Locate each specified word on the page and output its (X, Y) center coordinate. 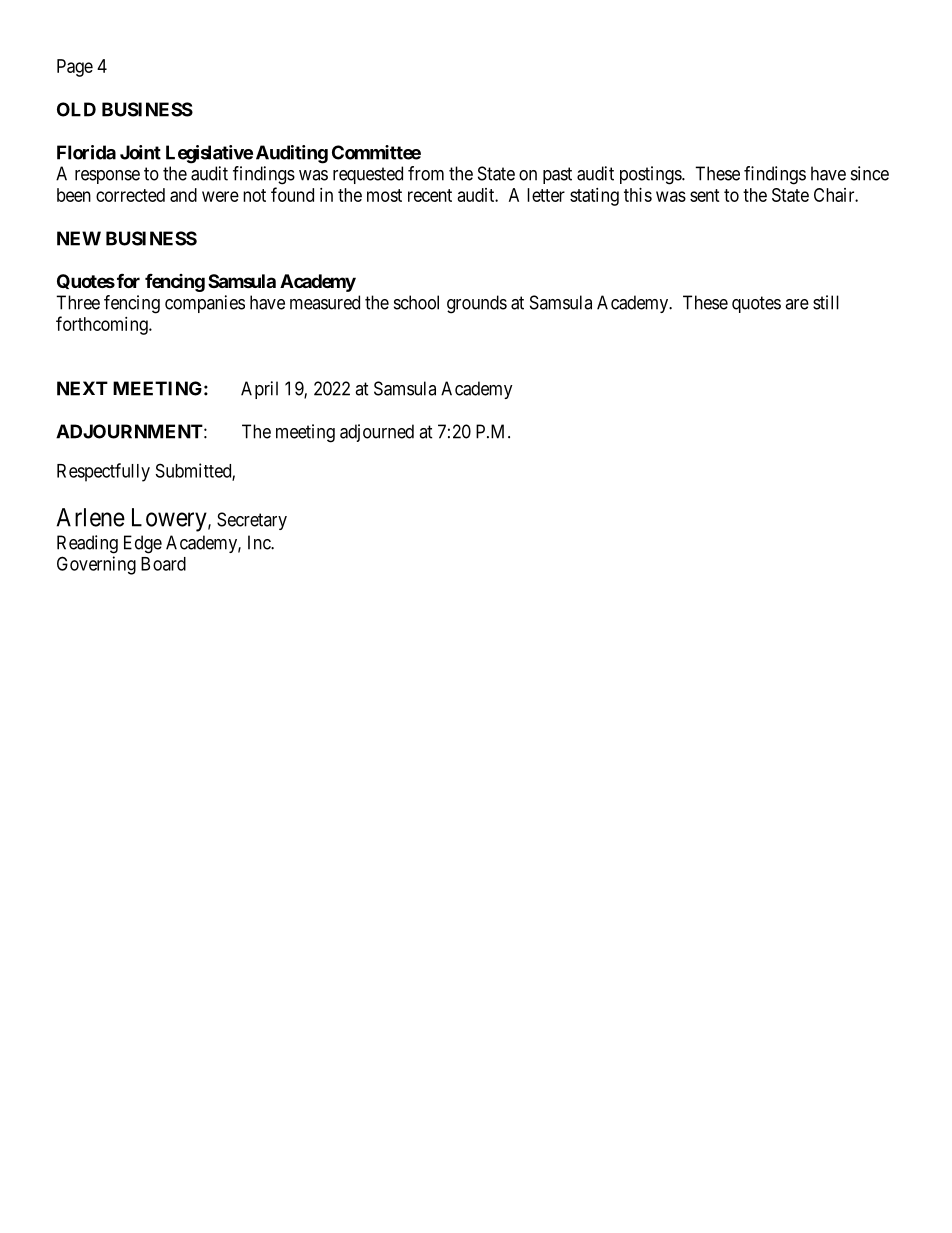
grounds (477, 304)
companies (205, 304)
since (870, 173)
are (797, 304)
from (426, 173)
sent (705, 195)
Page (75, 68)
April (259, 390)
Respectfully (103, 472)
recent (430, 195)
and (183, 195)
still (826, 302)
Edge (143, 544)
